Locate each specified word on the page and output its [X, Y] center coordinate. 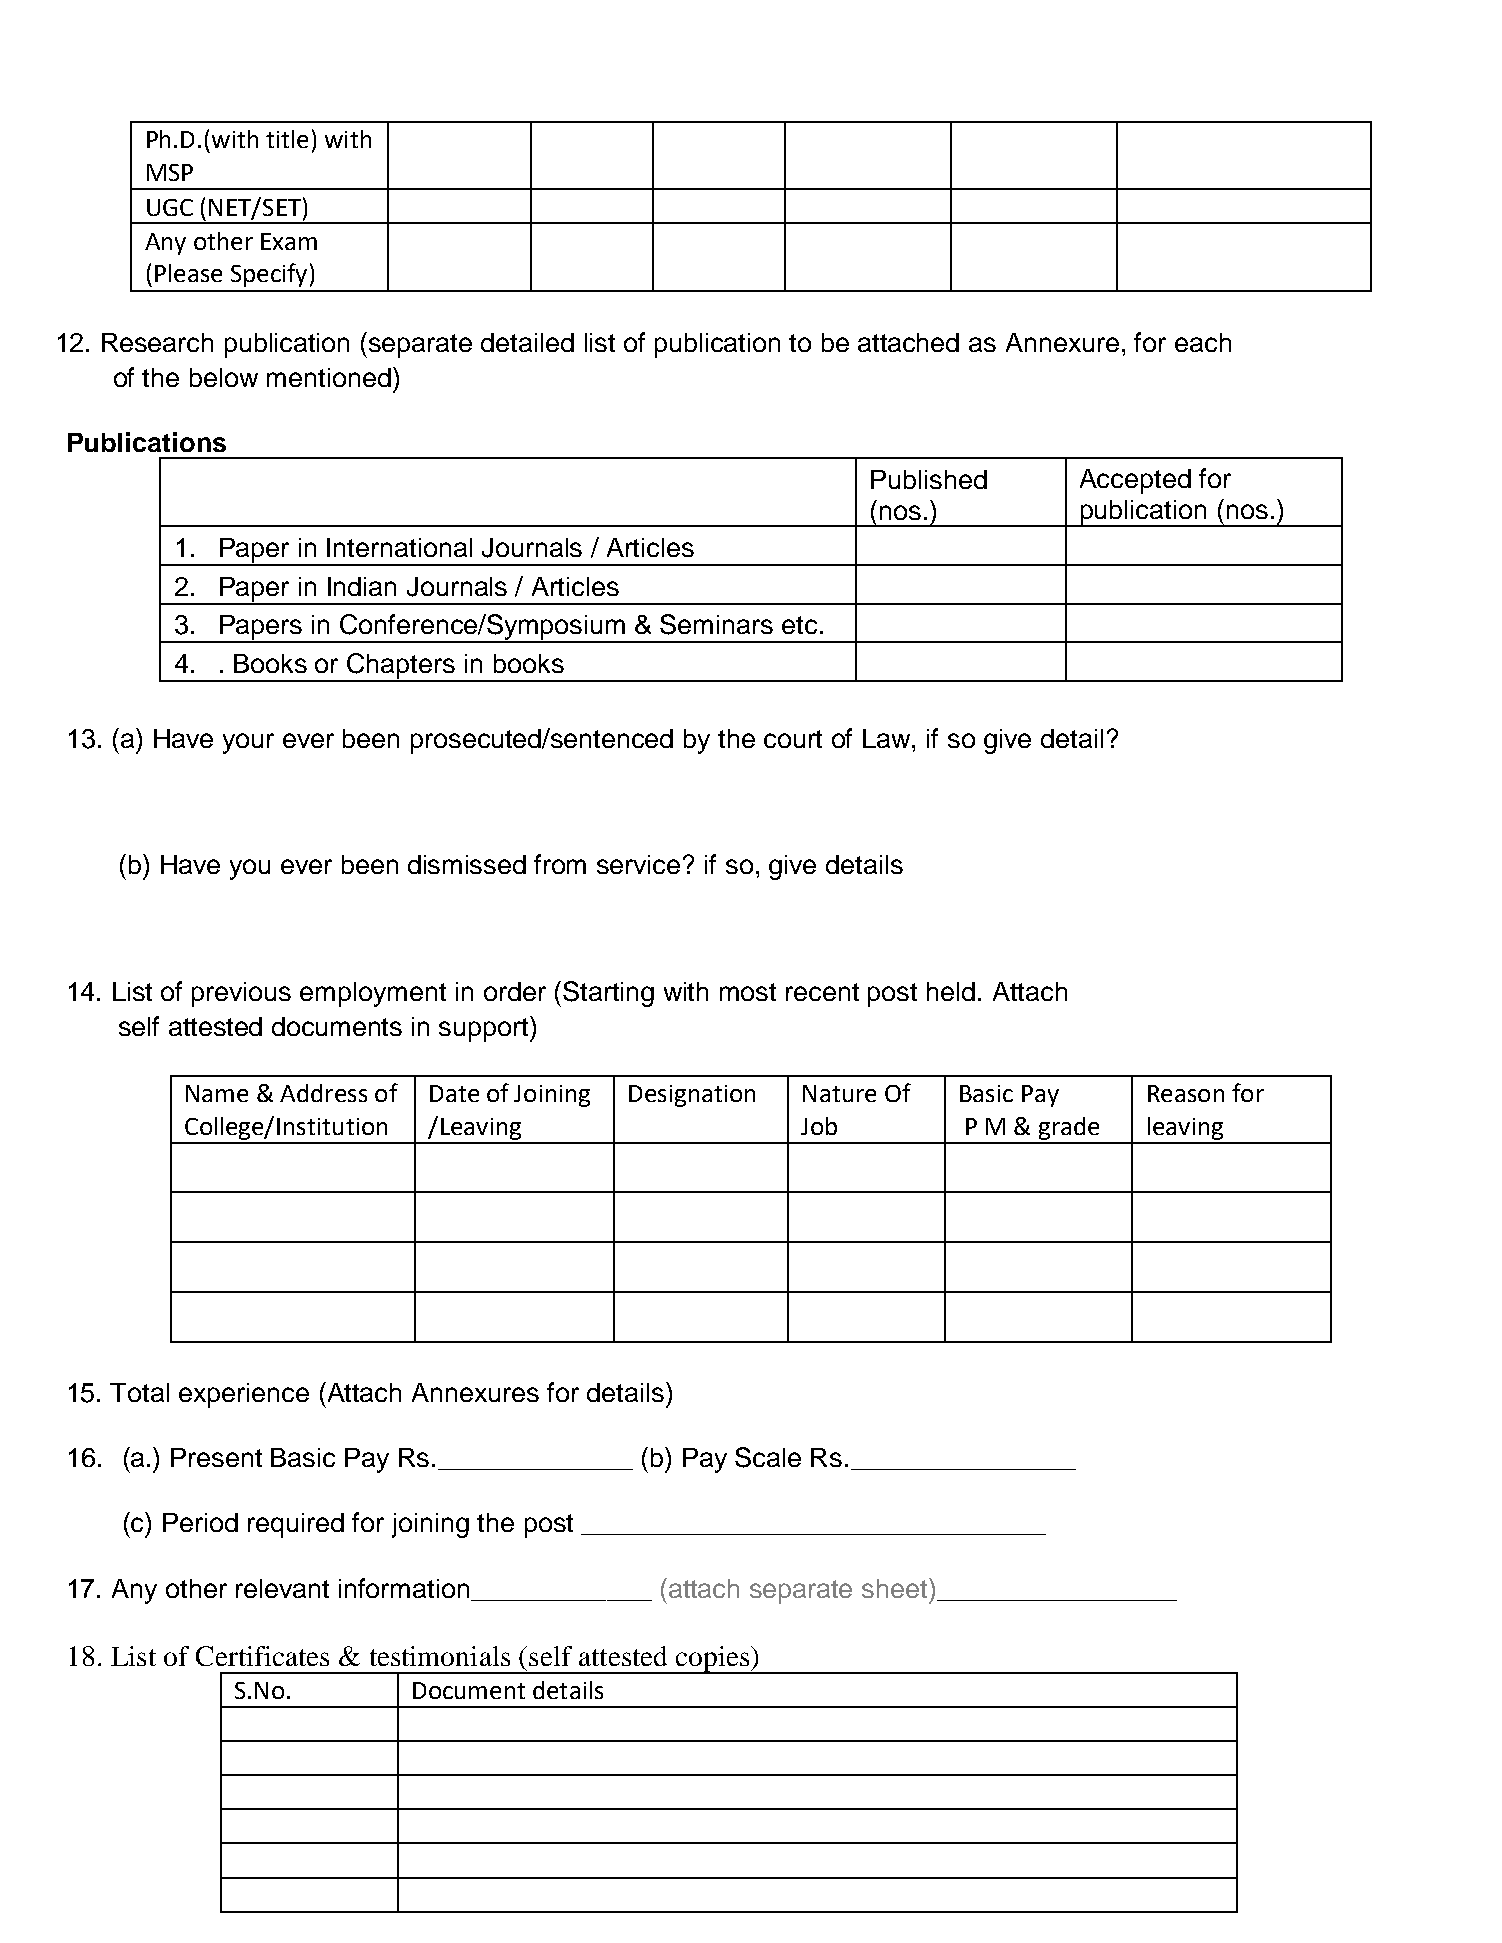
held [951, 991]
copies [713, 1660]
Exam [289, 241]
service [638, 864]
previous [241, 994]
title [287, 139]
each [1203, 342]
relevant [282, 1588]
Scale [768, 1457]
